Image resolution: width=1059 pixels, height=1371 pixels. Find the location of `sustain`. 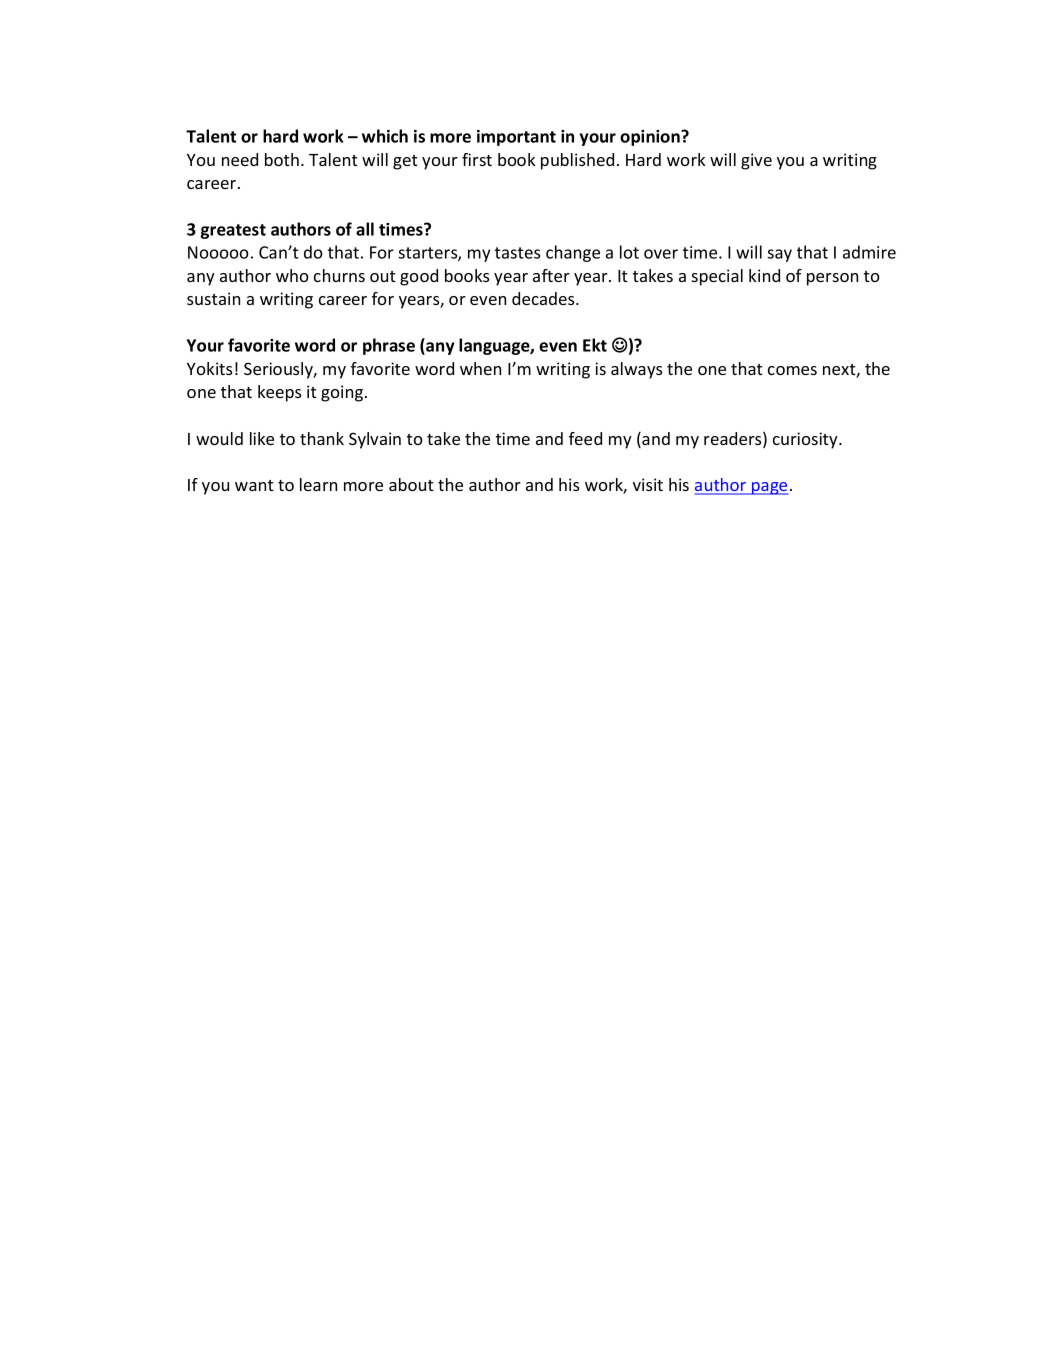

sustain is located at coordinates (213, 298).
